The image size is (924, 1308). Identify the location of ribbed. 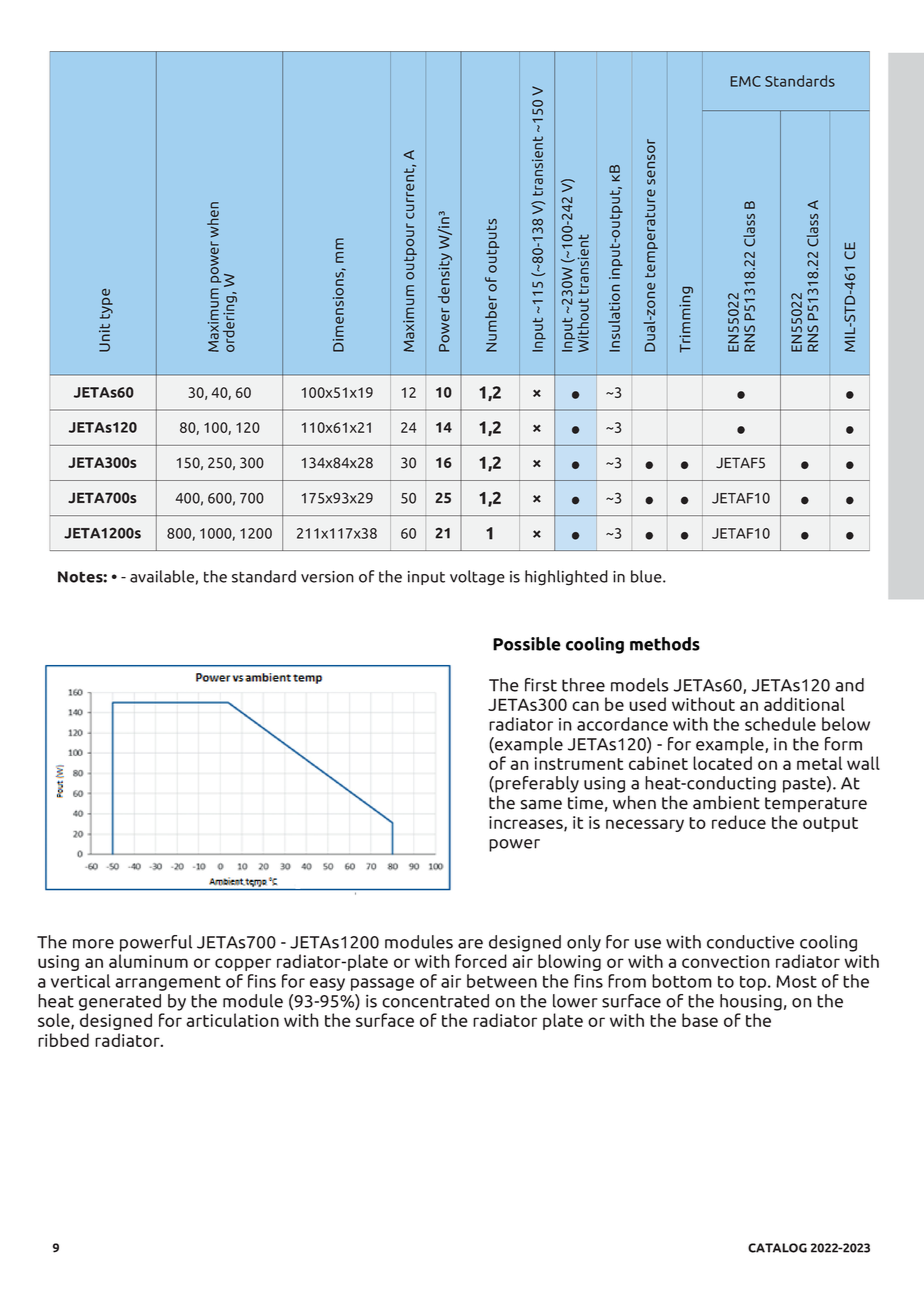
(63, 1040).
